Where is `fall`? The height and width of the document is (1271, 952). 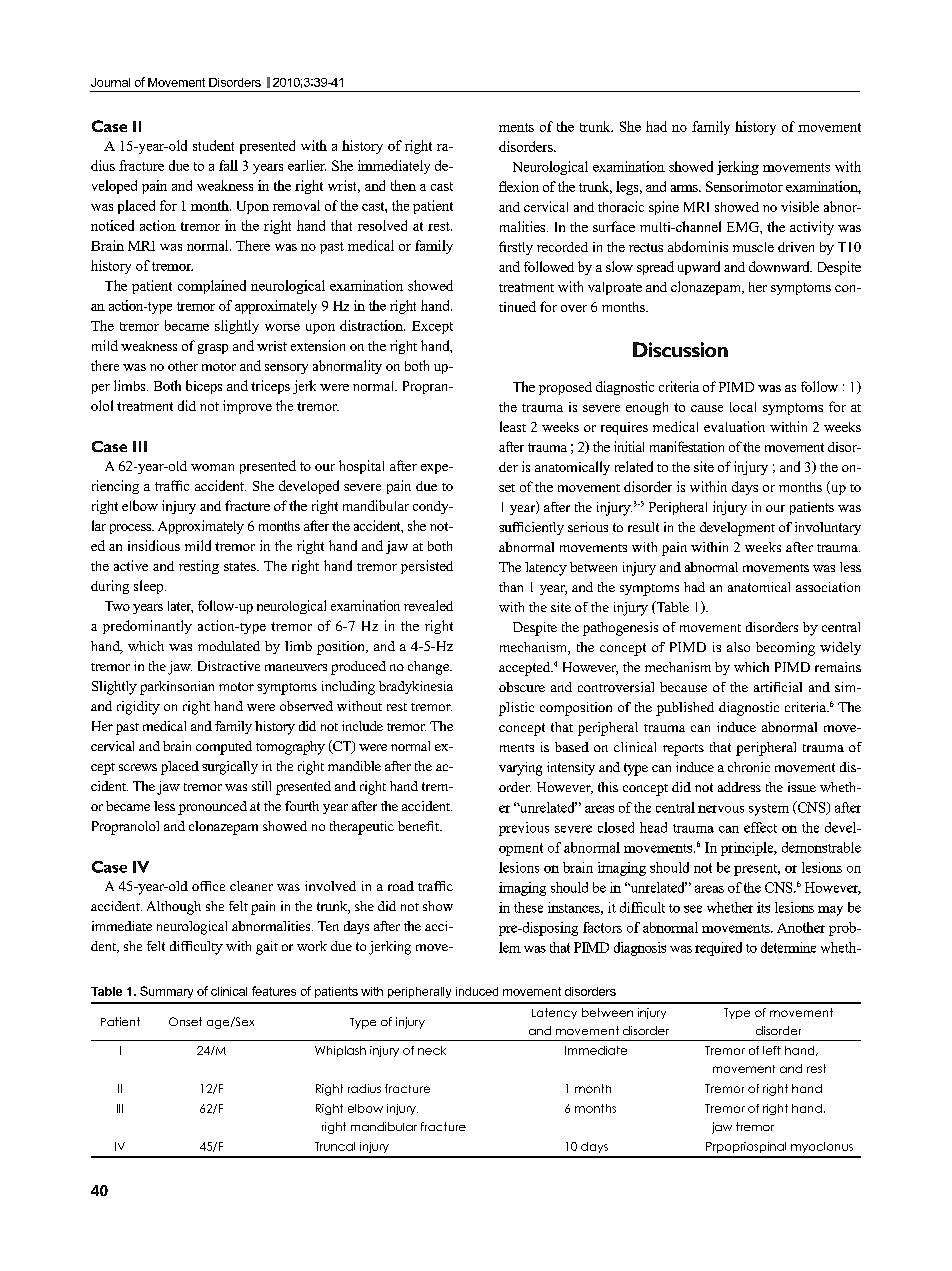 fall is located at coordinates (228, 165).
